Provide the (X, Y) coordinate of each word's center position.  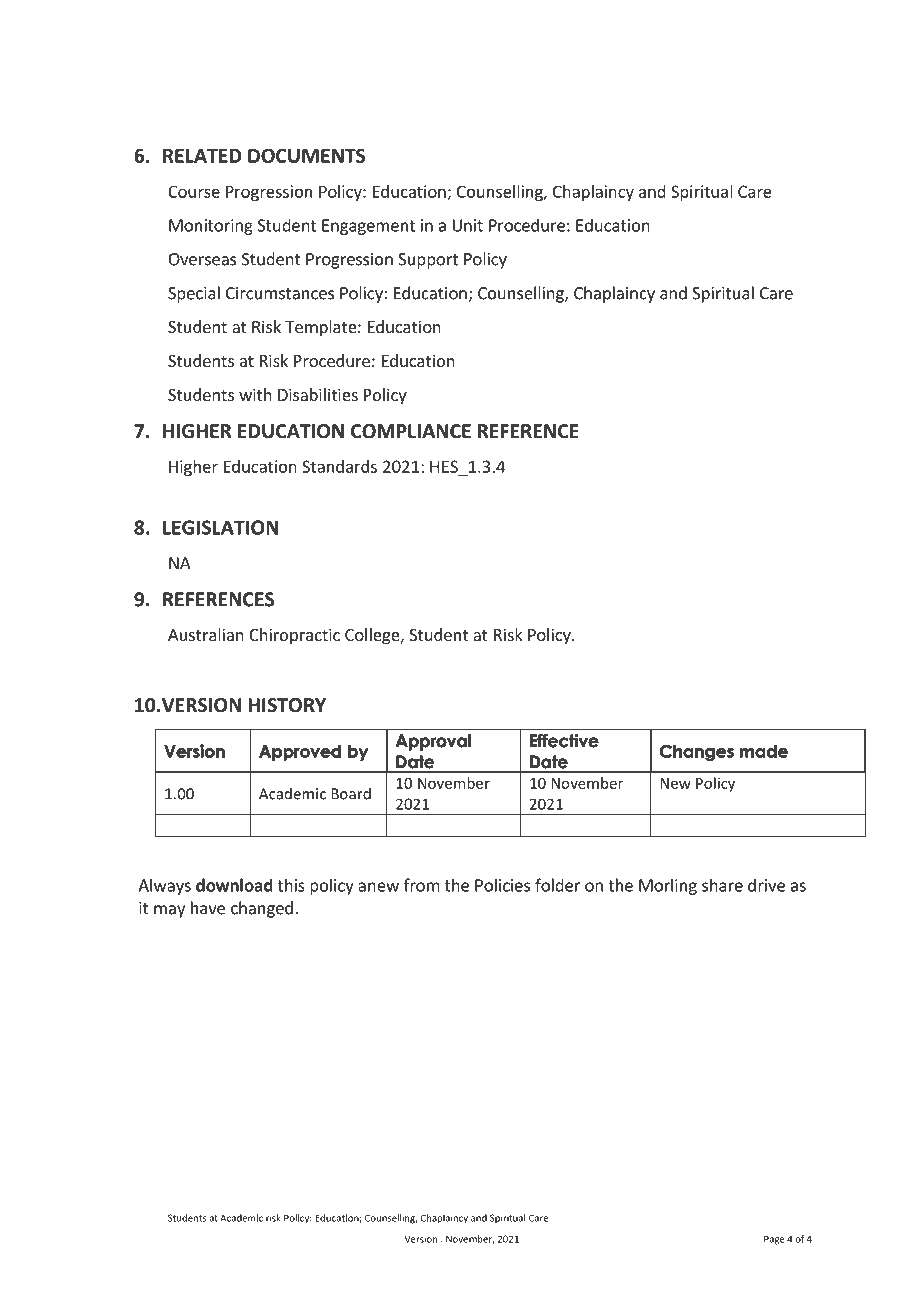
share (722, 885)
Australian (206, 634)
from (422, 885)
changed (262, 909)
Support (428, 261)
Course (194, 191)
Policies (502, 885)
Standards (339, 466)
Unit (468, 225)
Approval (433, 742)
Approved (300, 753)
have (208, 908)
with (255, 394)
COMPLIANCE (411, 431)
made (764, 751)
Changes (697, 753)
